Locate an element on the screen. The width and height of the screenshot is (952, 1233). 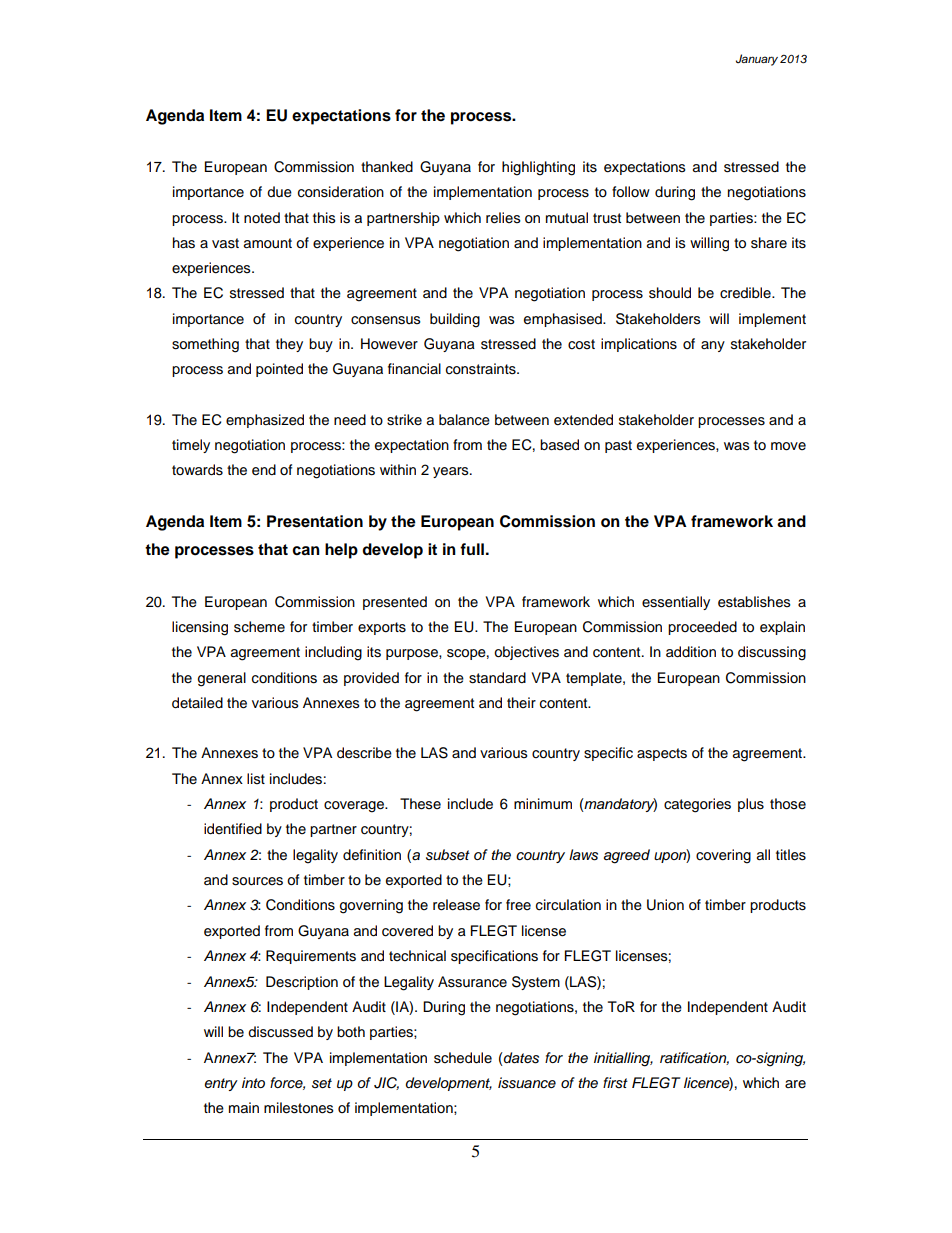
establishes is located at coordinates (754, 602).
